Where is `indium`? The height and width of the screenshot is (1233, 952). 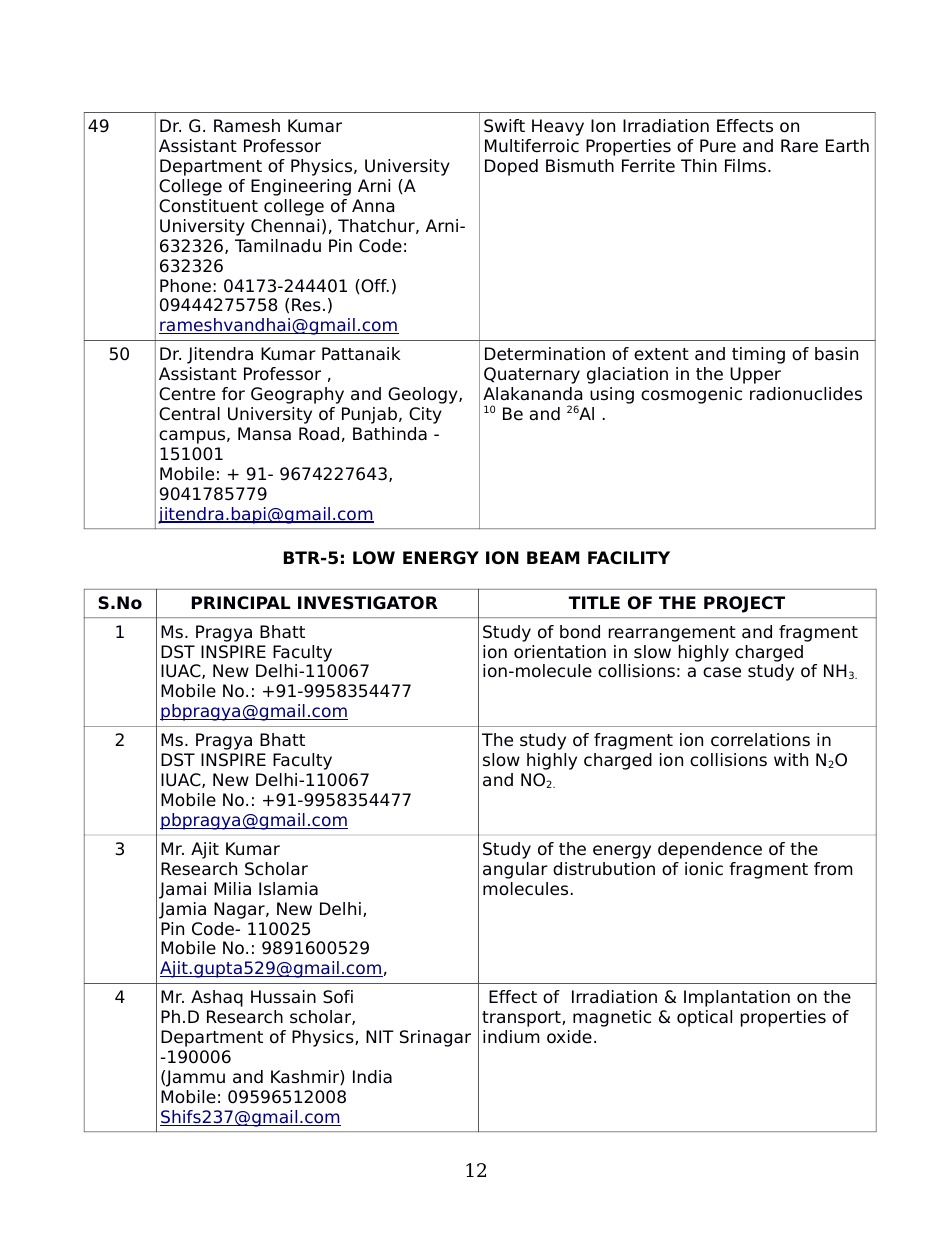 indium is located at coordinates (511, 1037).
